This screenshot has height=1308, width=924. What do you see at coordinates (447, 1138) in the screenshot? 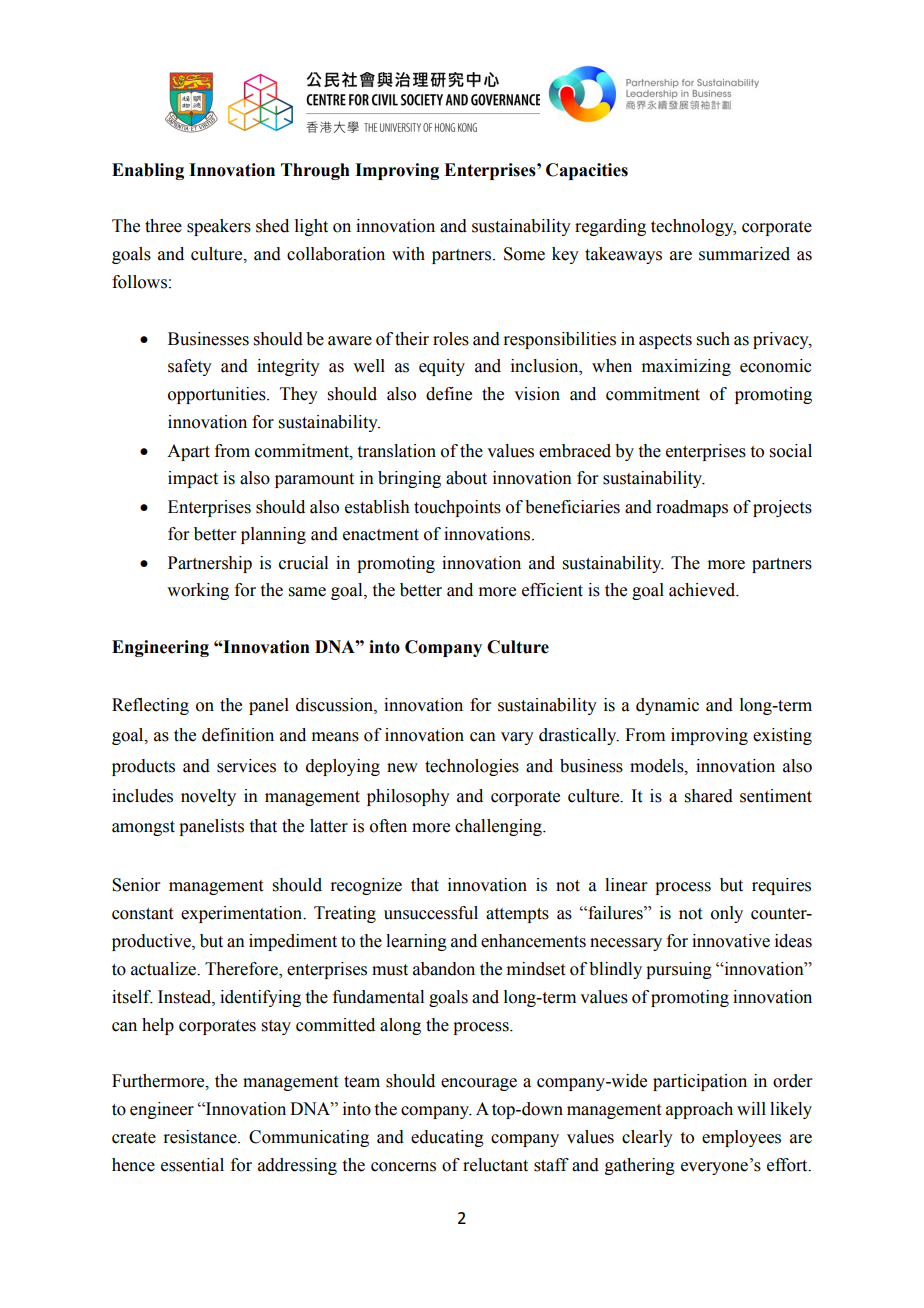
I see `educating` at bounding box center [447, 1138].
